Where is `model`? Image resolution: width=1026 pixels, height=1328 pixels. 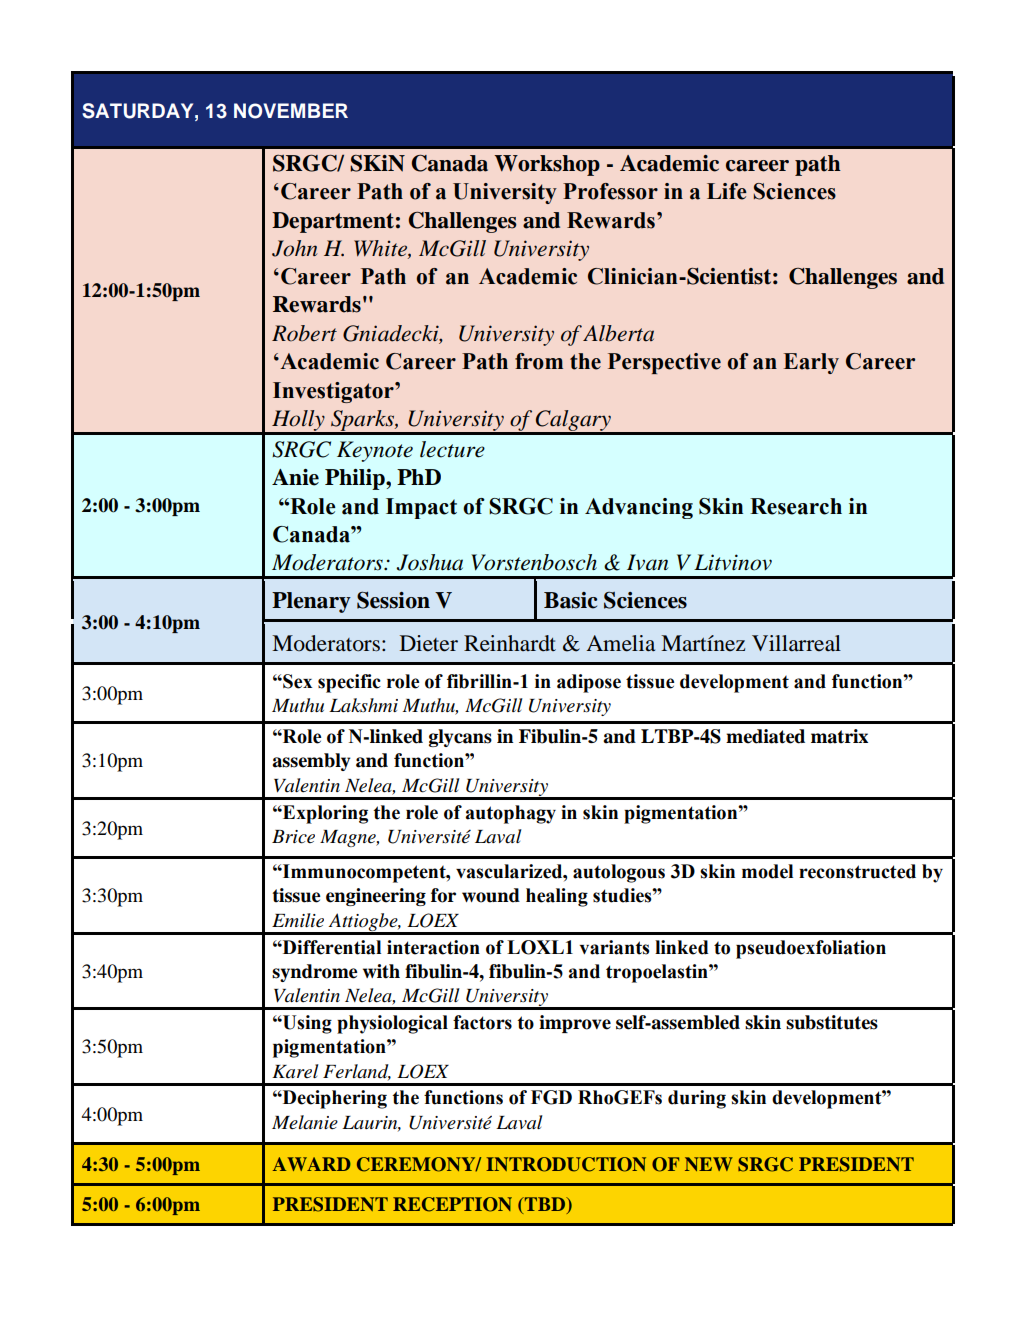 model is located at coordinates (767, 871).
